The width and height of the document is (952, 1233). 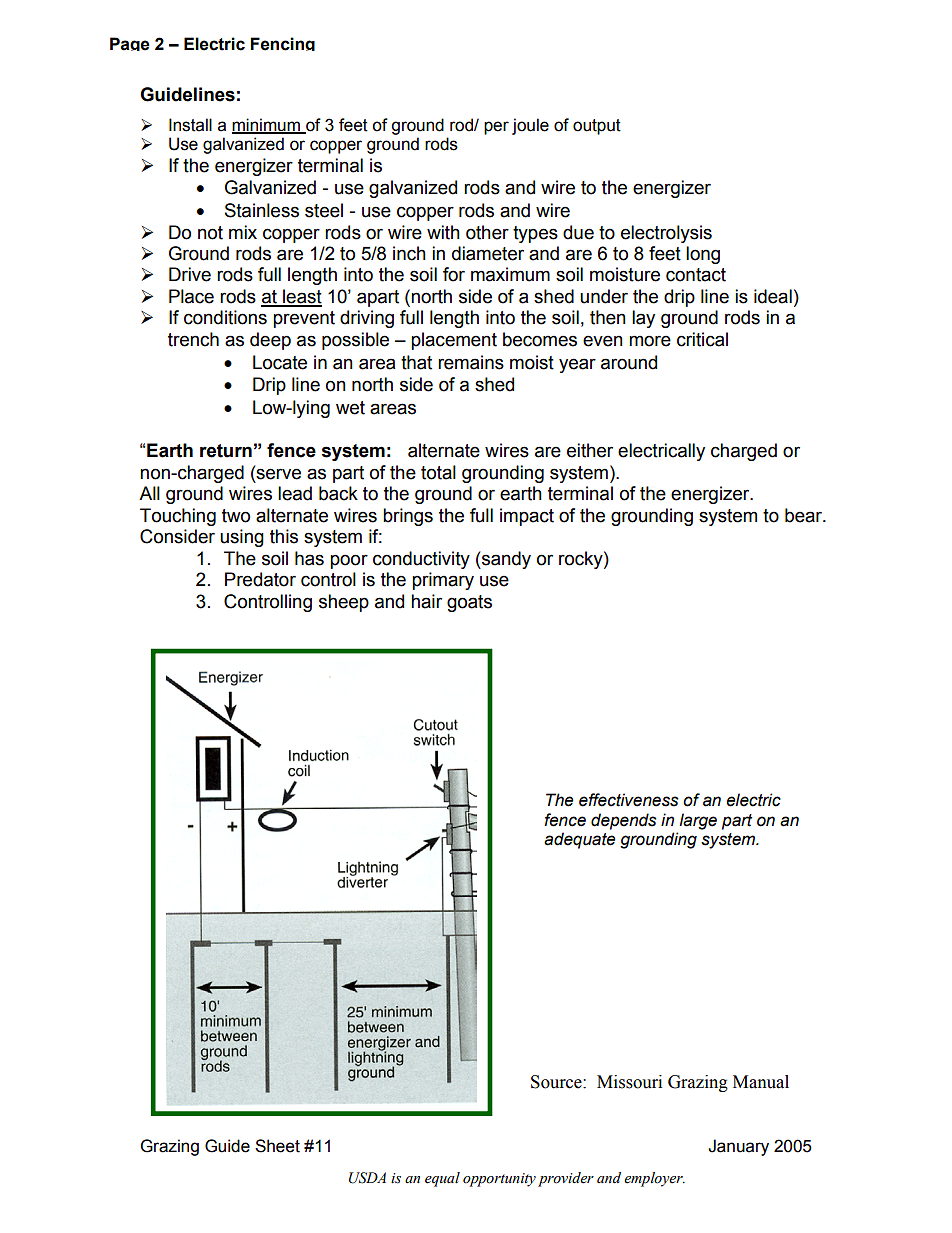 I want to click on Predator, so click(x=260, y=579).
